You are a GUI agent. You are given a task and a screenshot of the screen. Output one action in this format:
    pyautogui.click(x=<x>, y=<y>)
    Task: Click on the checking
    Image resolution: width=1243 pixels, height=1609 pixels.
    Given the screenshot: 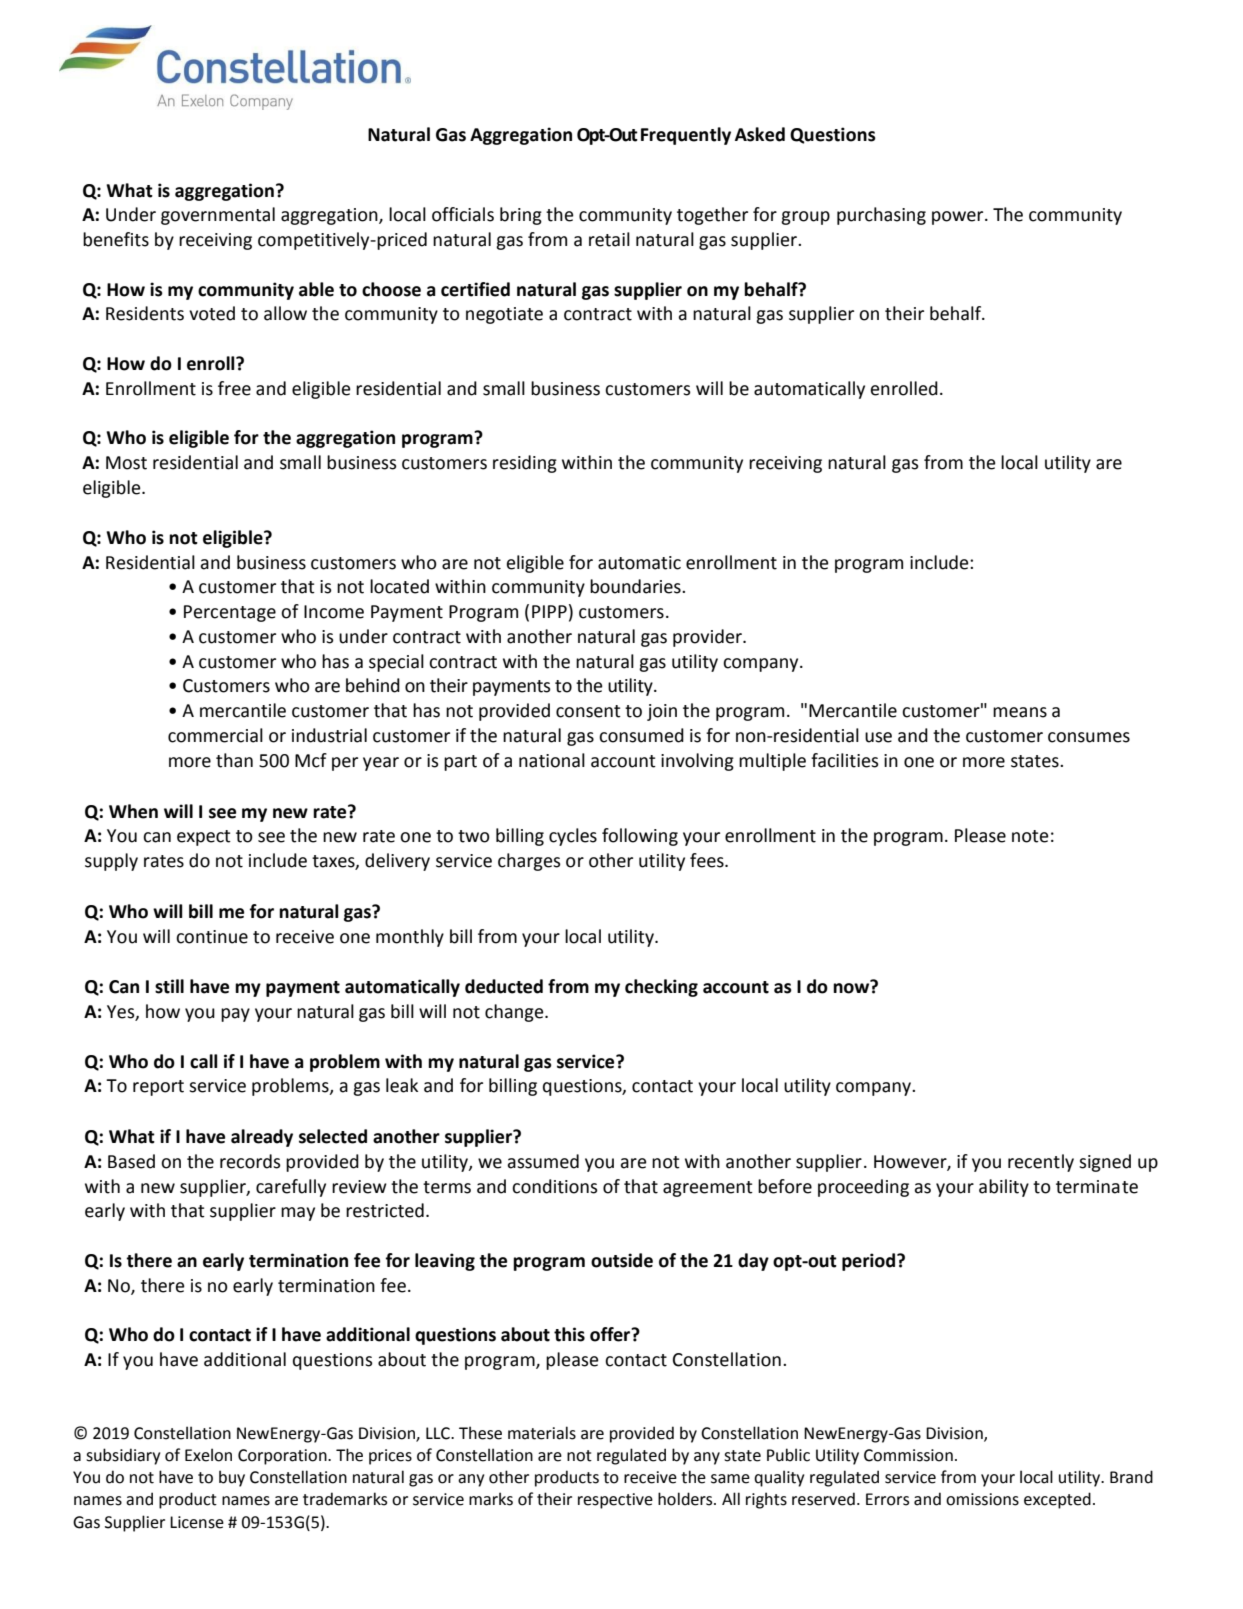 What is the action you would take?
    pyautogui.click(x=661, y=988)
